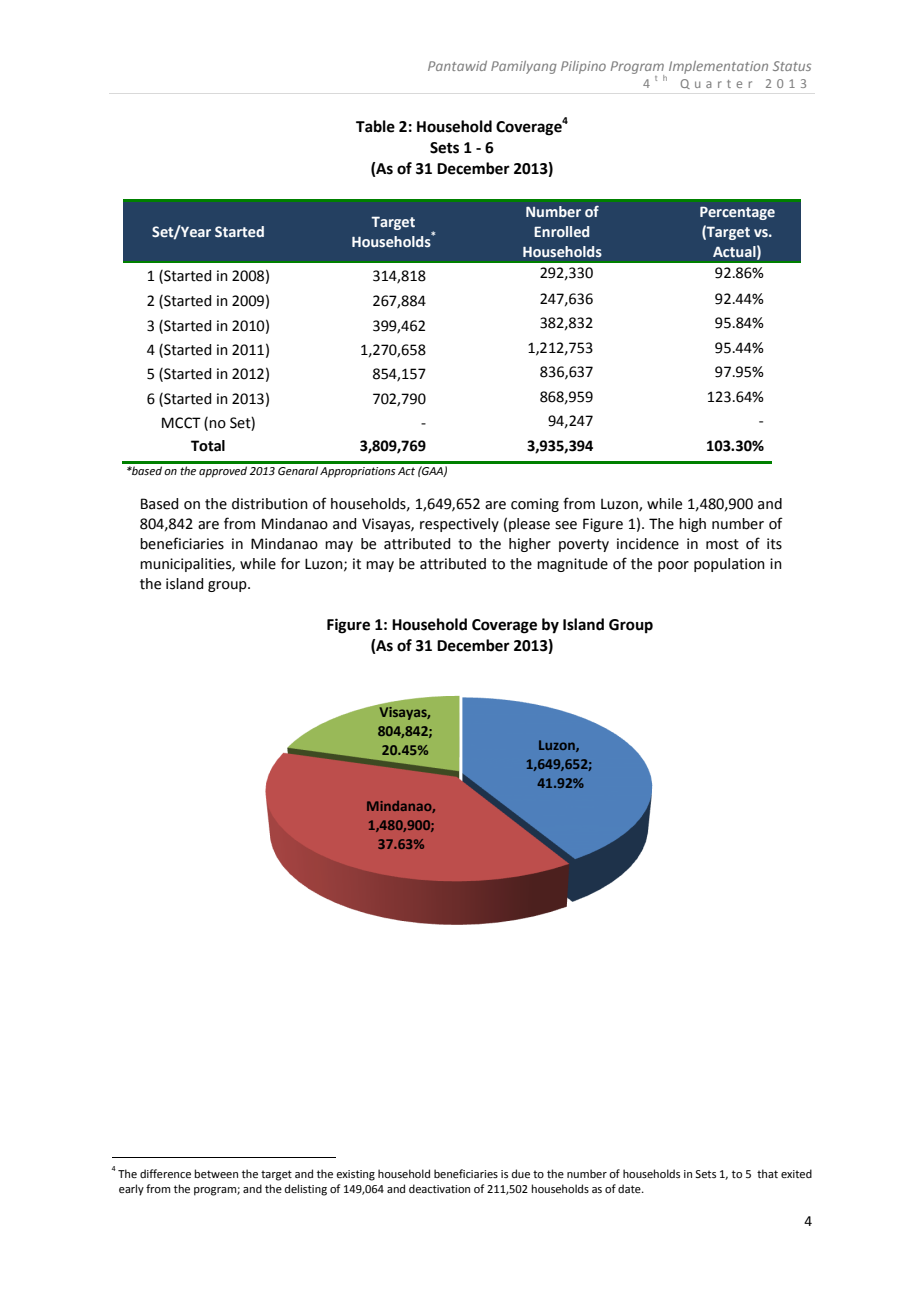  What do you see at coordinates (439, 1188) in the image?
I see `deactivation` at bounding box center [439, 1188].
